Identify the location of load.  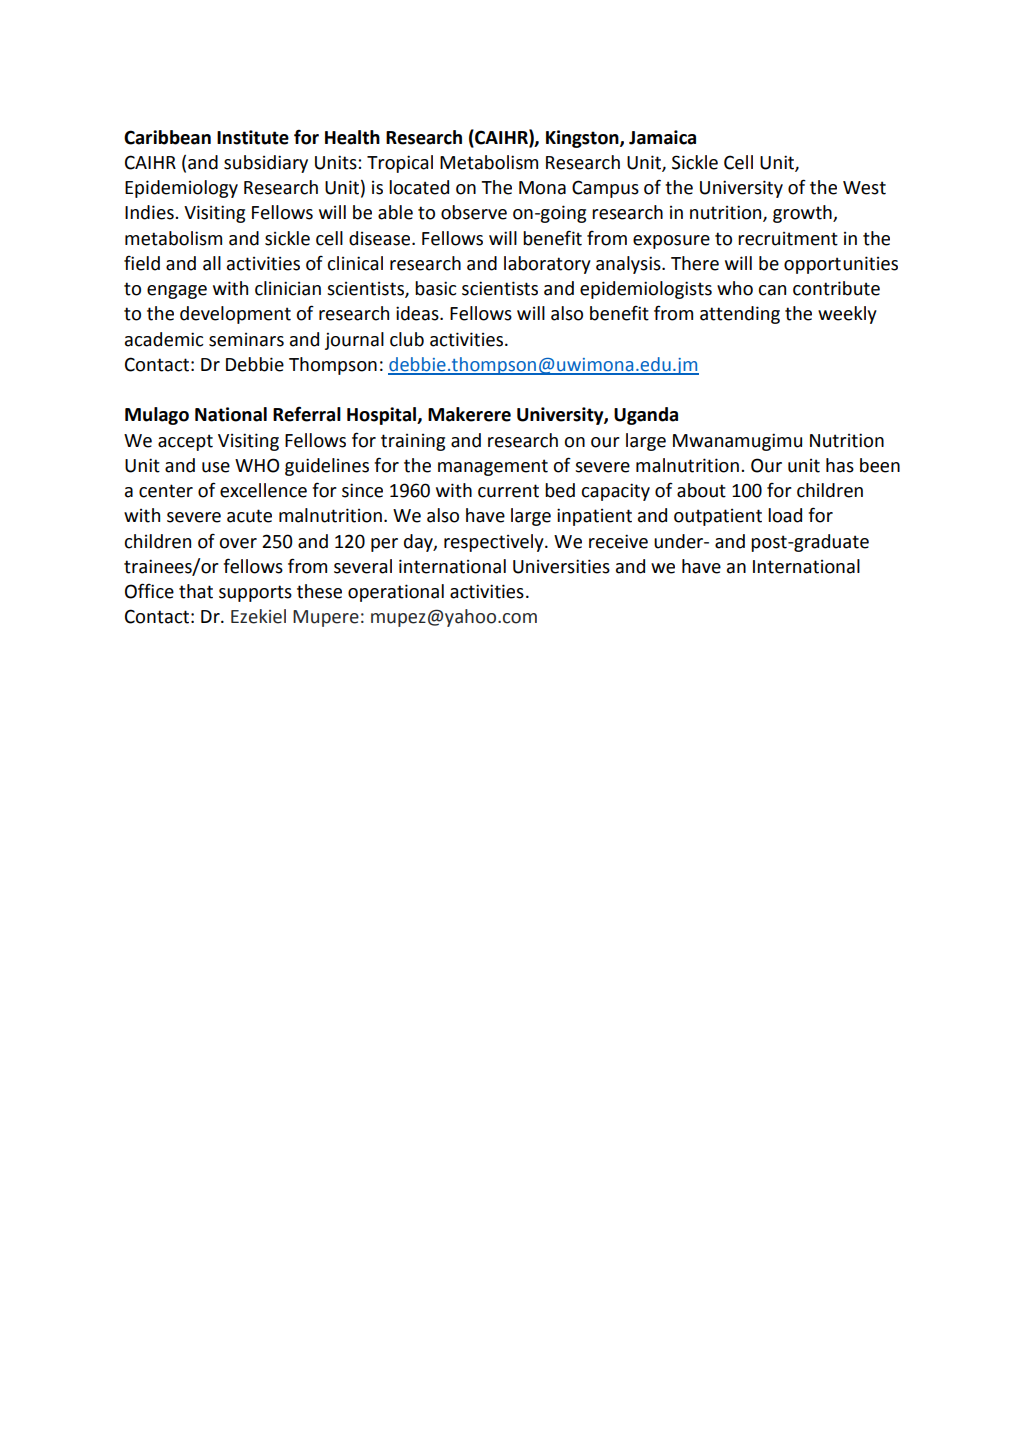
(785, 515).
